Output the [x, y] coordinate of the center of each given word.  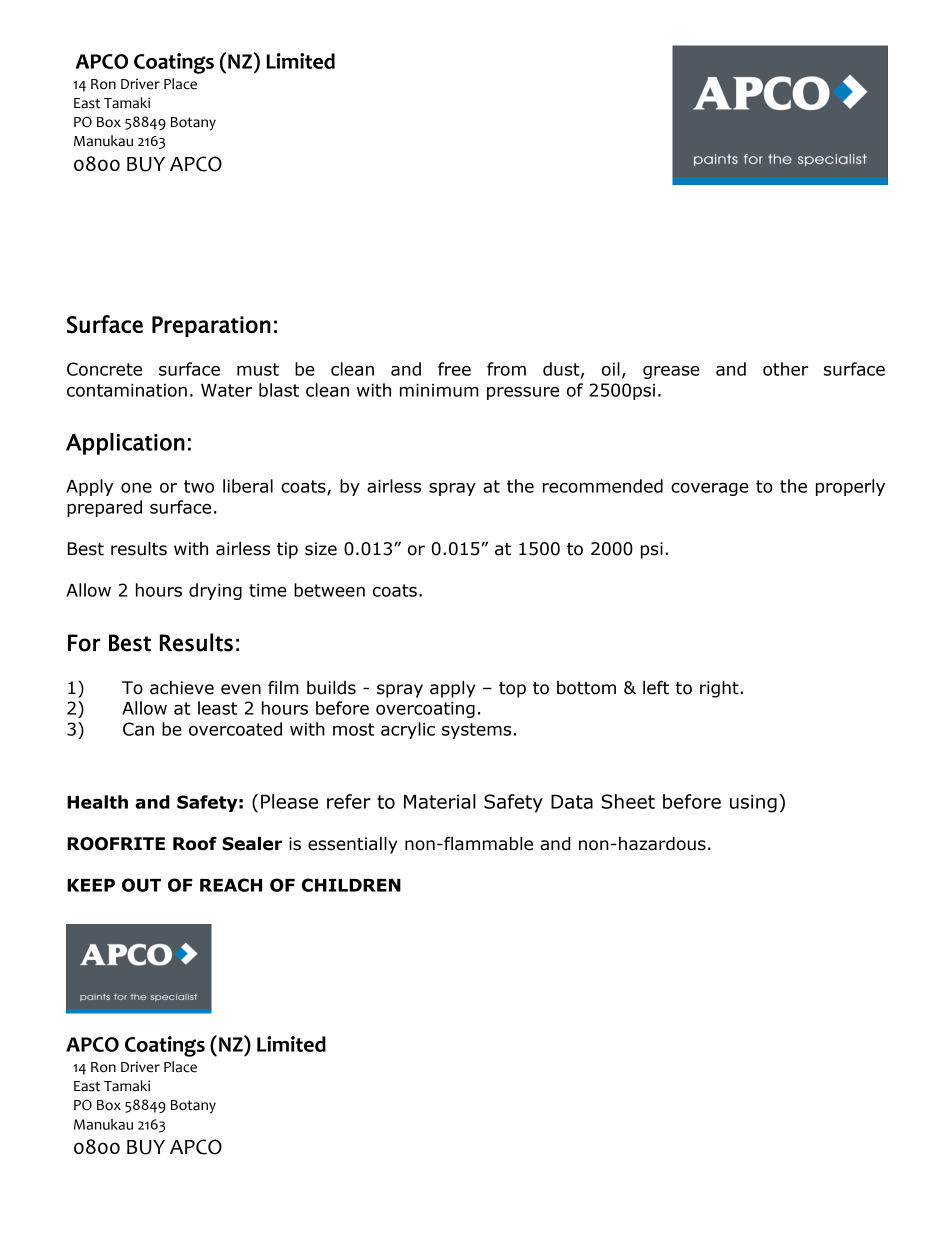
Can [138, 729]
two [199, 486]
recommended [603, 486]
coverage [710, 489]
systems [476, 731]
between [329, 590]
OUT [141, 885]
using [753, 803]
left [656, 688]
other [785, 369]
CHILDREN [351, 885]
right [719, 689]
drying [215, 591]
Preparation [211, 326]
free [454, 369]
